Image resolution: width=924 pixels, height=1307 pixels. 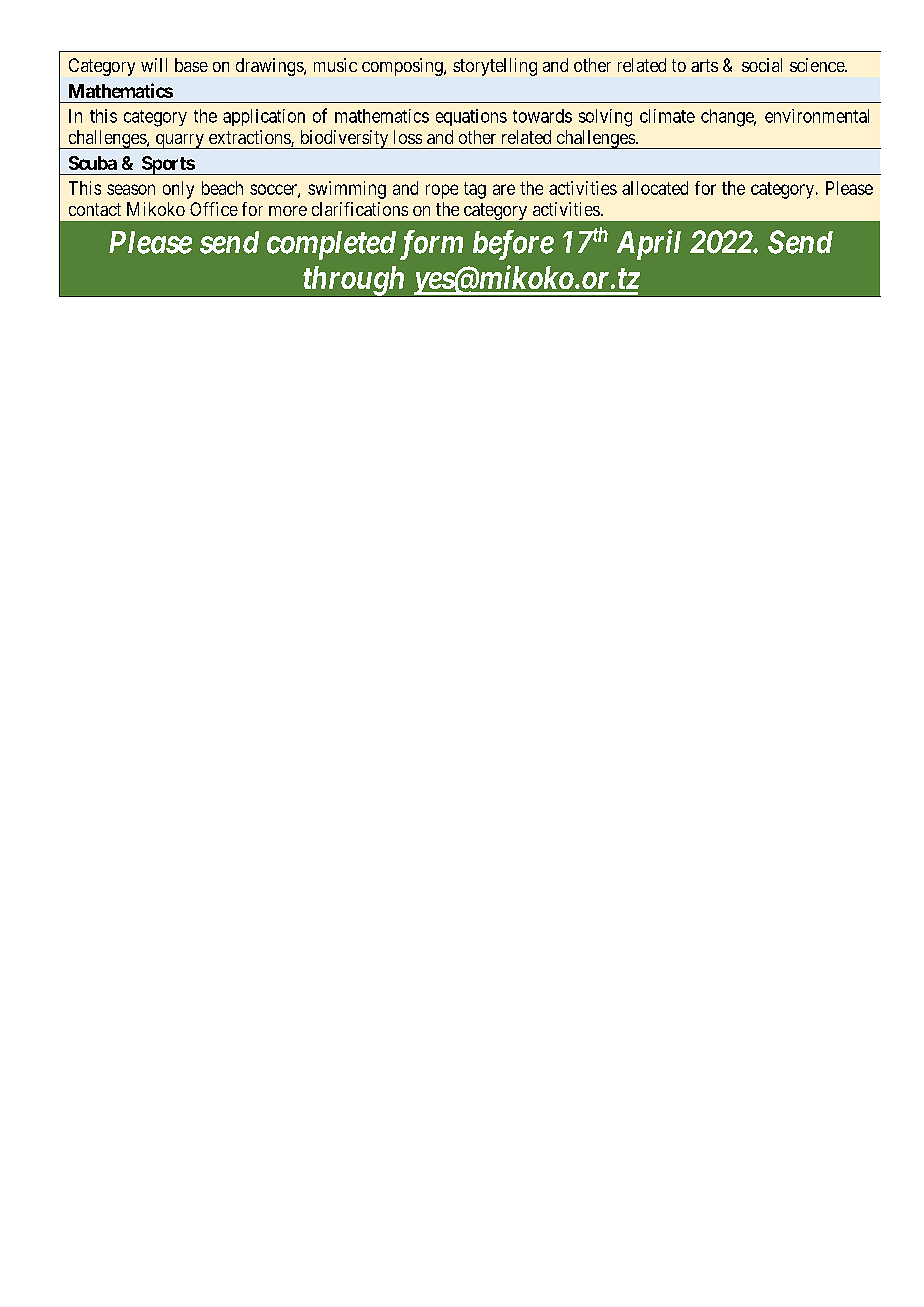 What do you see at coordinates (817, 116) in the page?
I see `environmental` at bounding box center [817, 116].
